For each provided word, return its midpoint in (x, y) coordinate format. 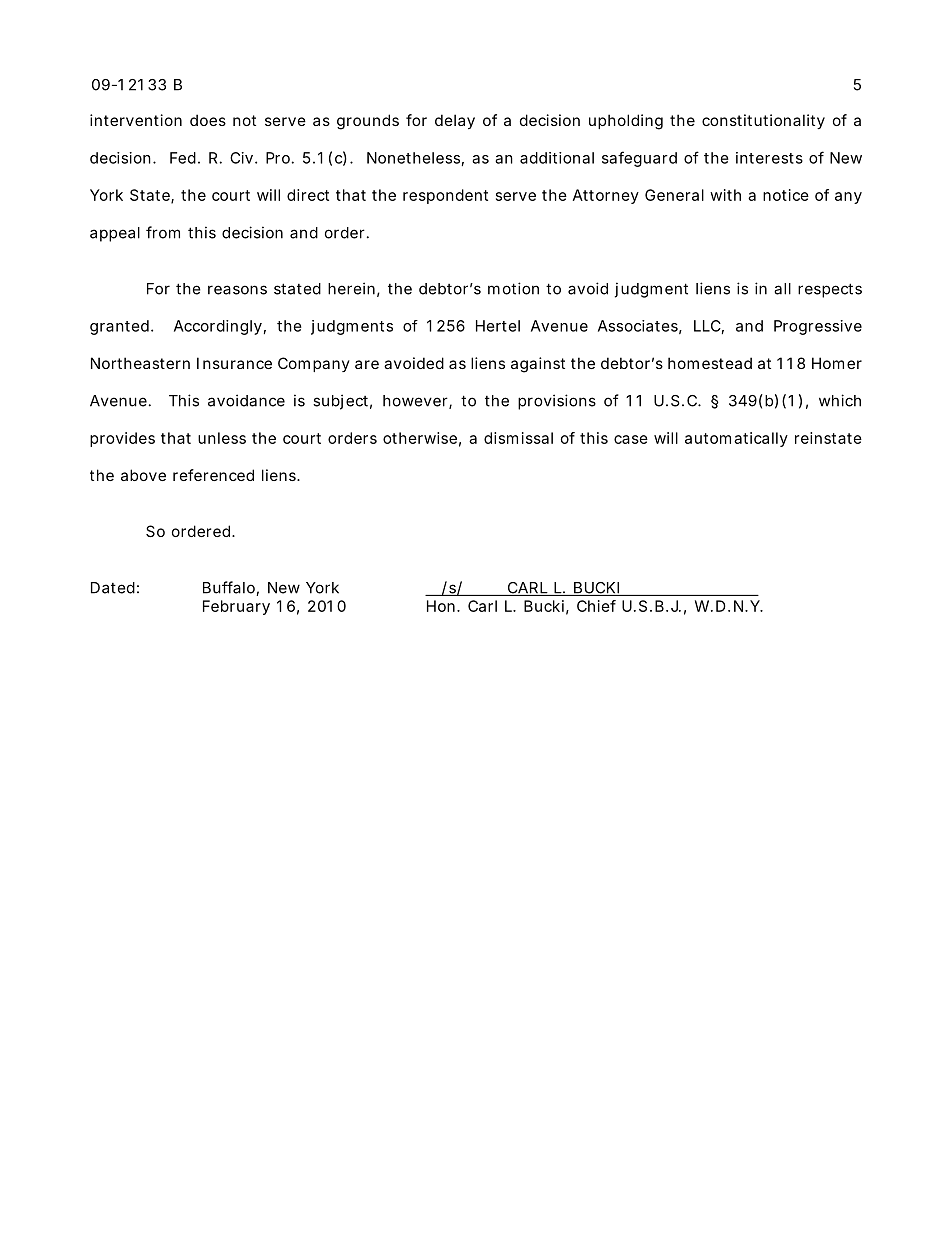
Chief (596, 606)
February (236, 607)
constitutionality (763, 121)
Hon (442, 606)
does (208, 120)
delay (455, 121)
